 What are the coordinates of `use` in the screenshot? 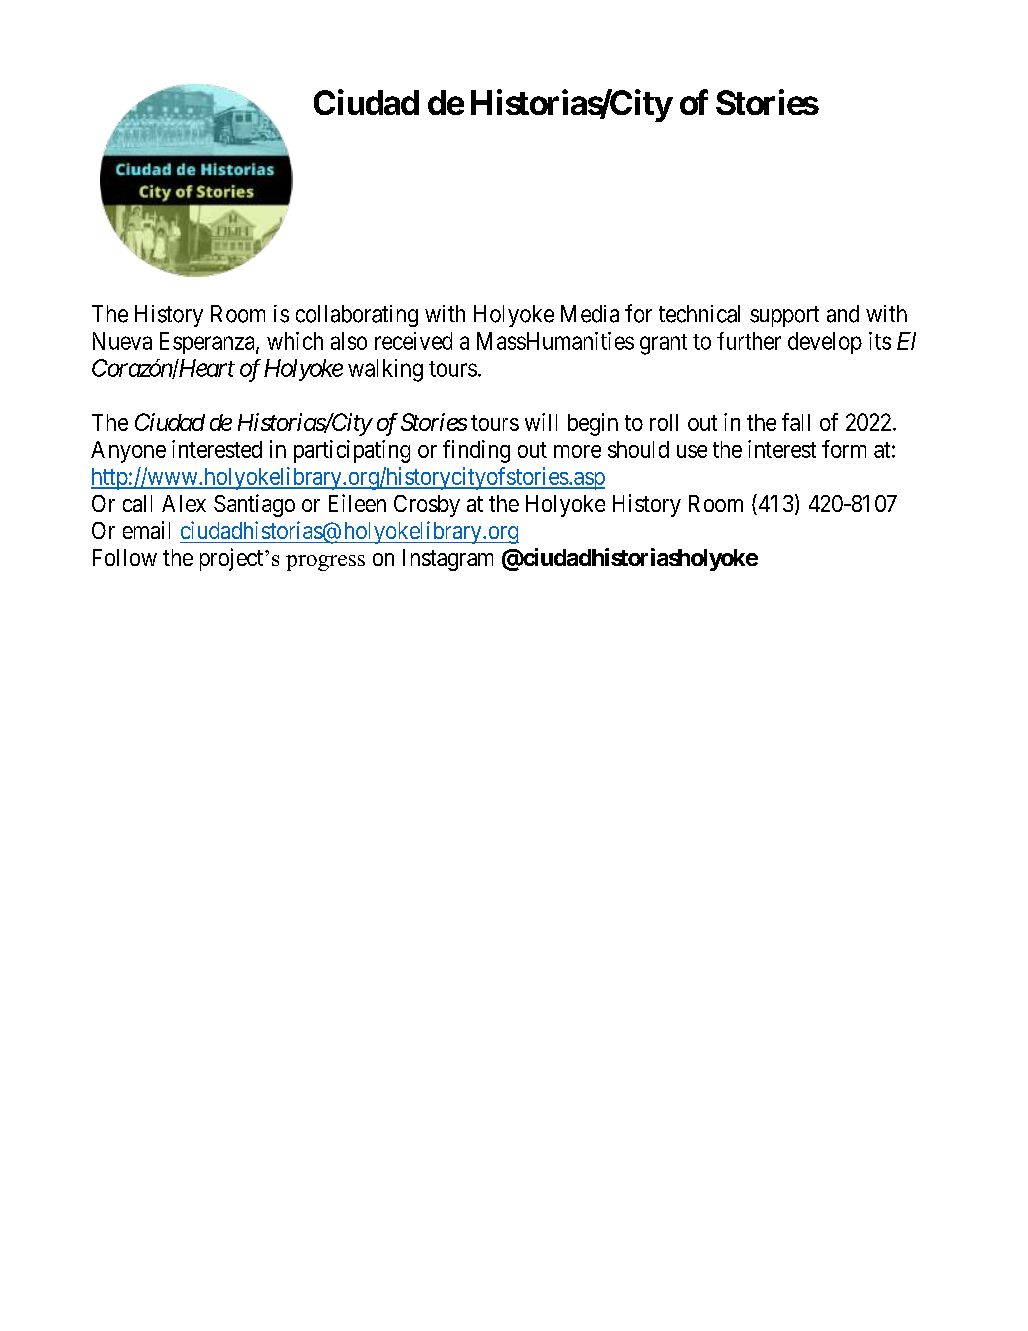 It's located at (692, 451).
